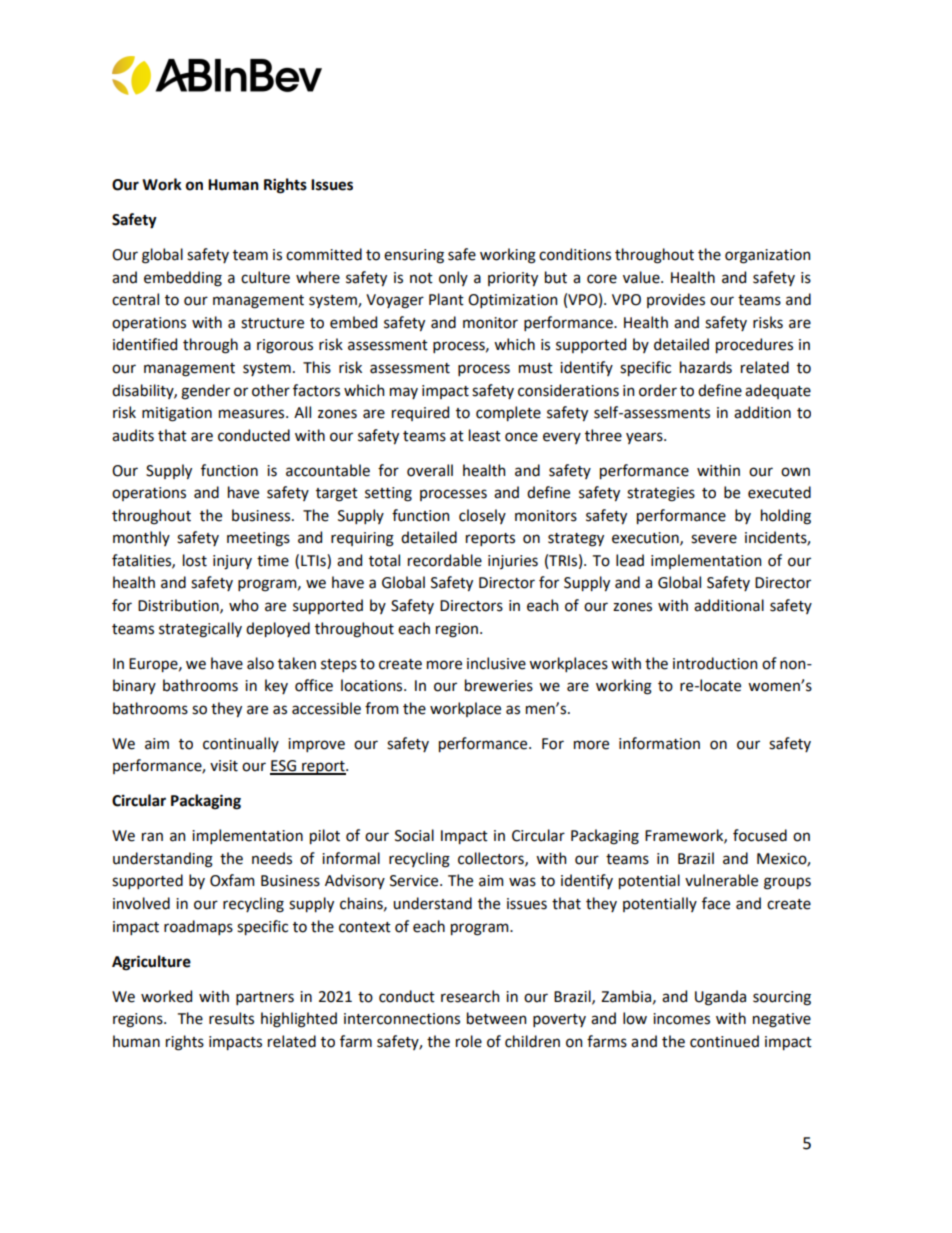 Image resolution: width=952 pixels, height=1233 pixels. Describe the element at coordinates (258, 539) in the document. I see `meetings` at that location.
